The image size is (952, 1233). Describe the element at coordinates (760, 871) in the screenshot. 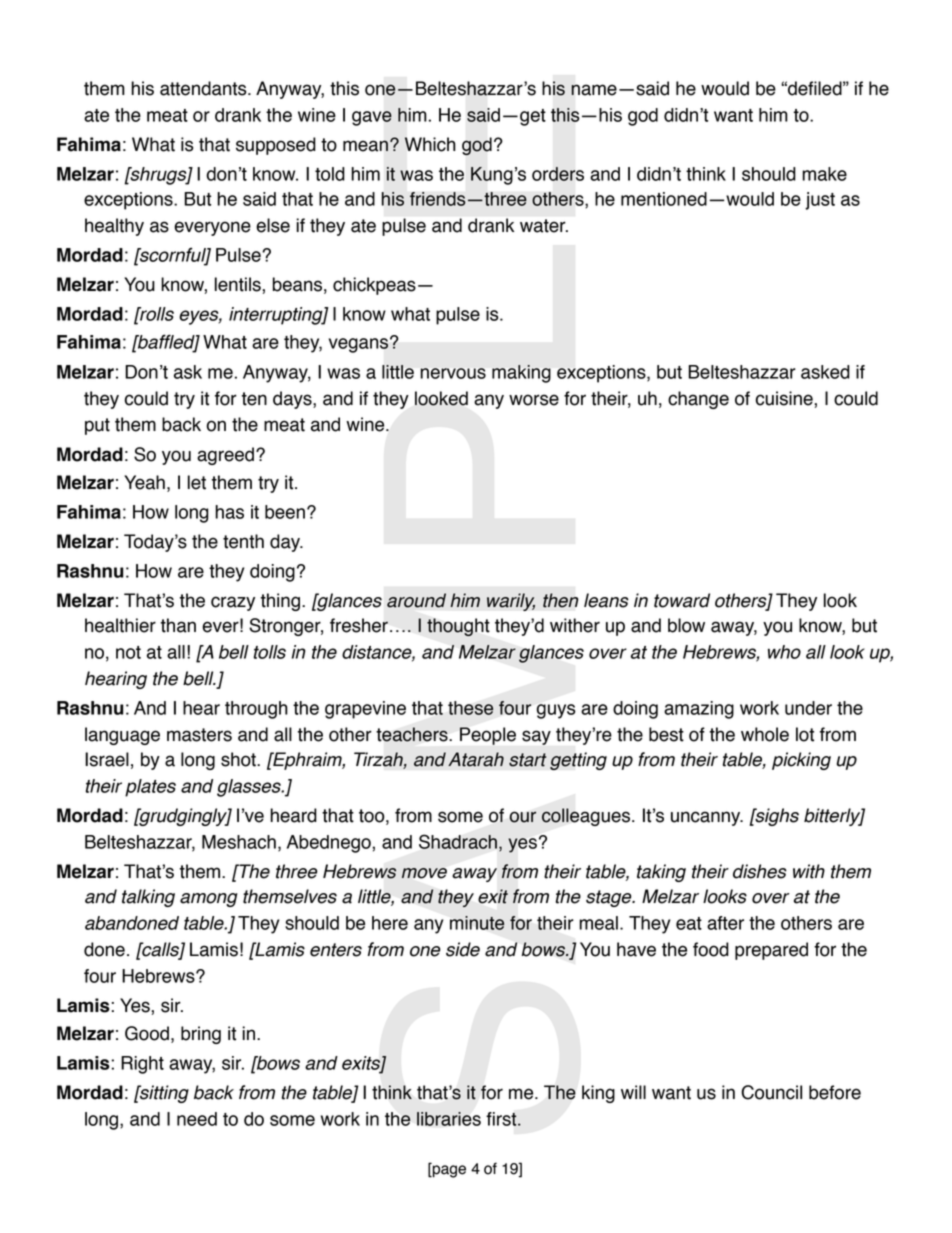

I see `dishes` at that location.
